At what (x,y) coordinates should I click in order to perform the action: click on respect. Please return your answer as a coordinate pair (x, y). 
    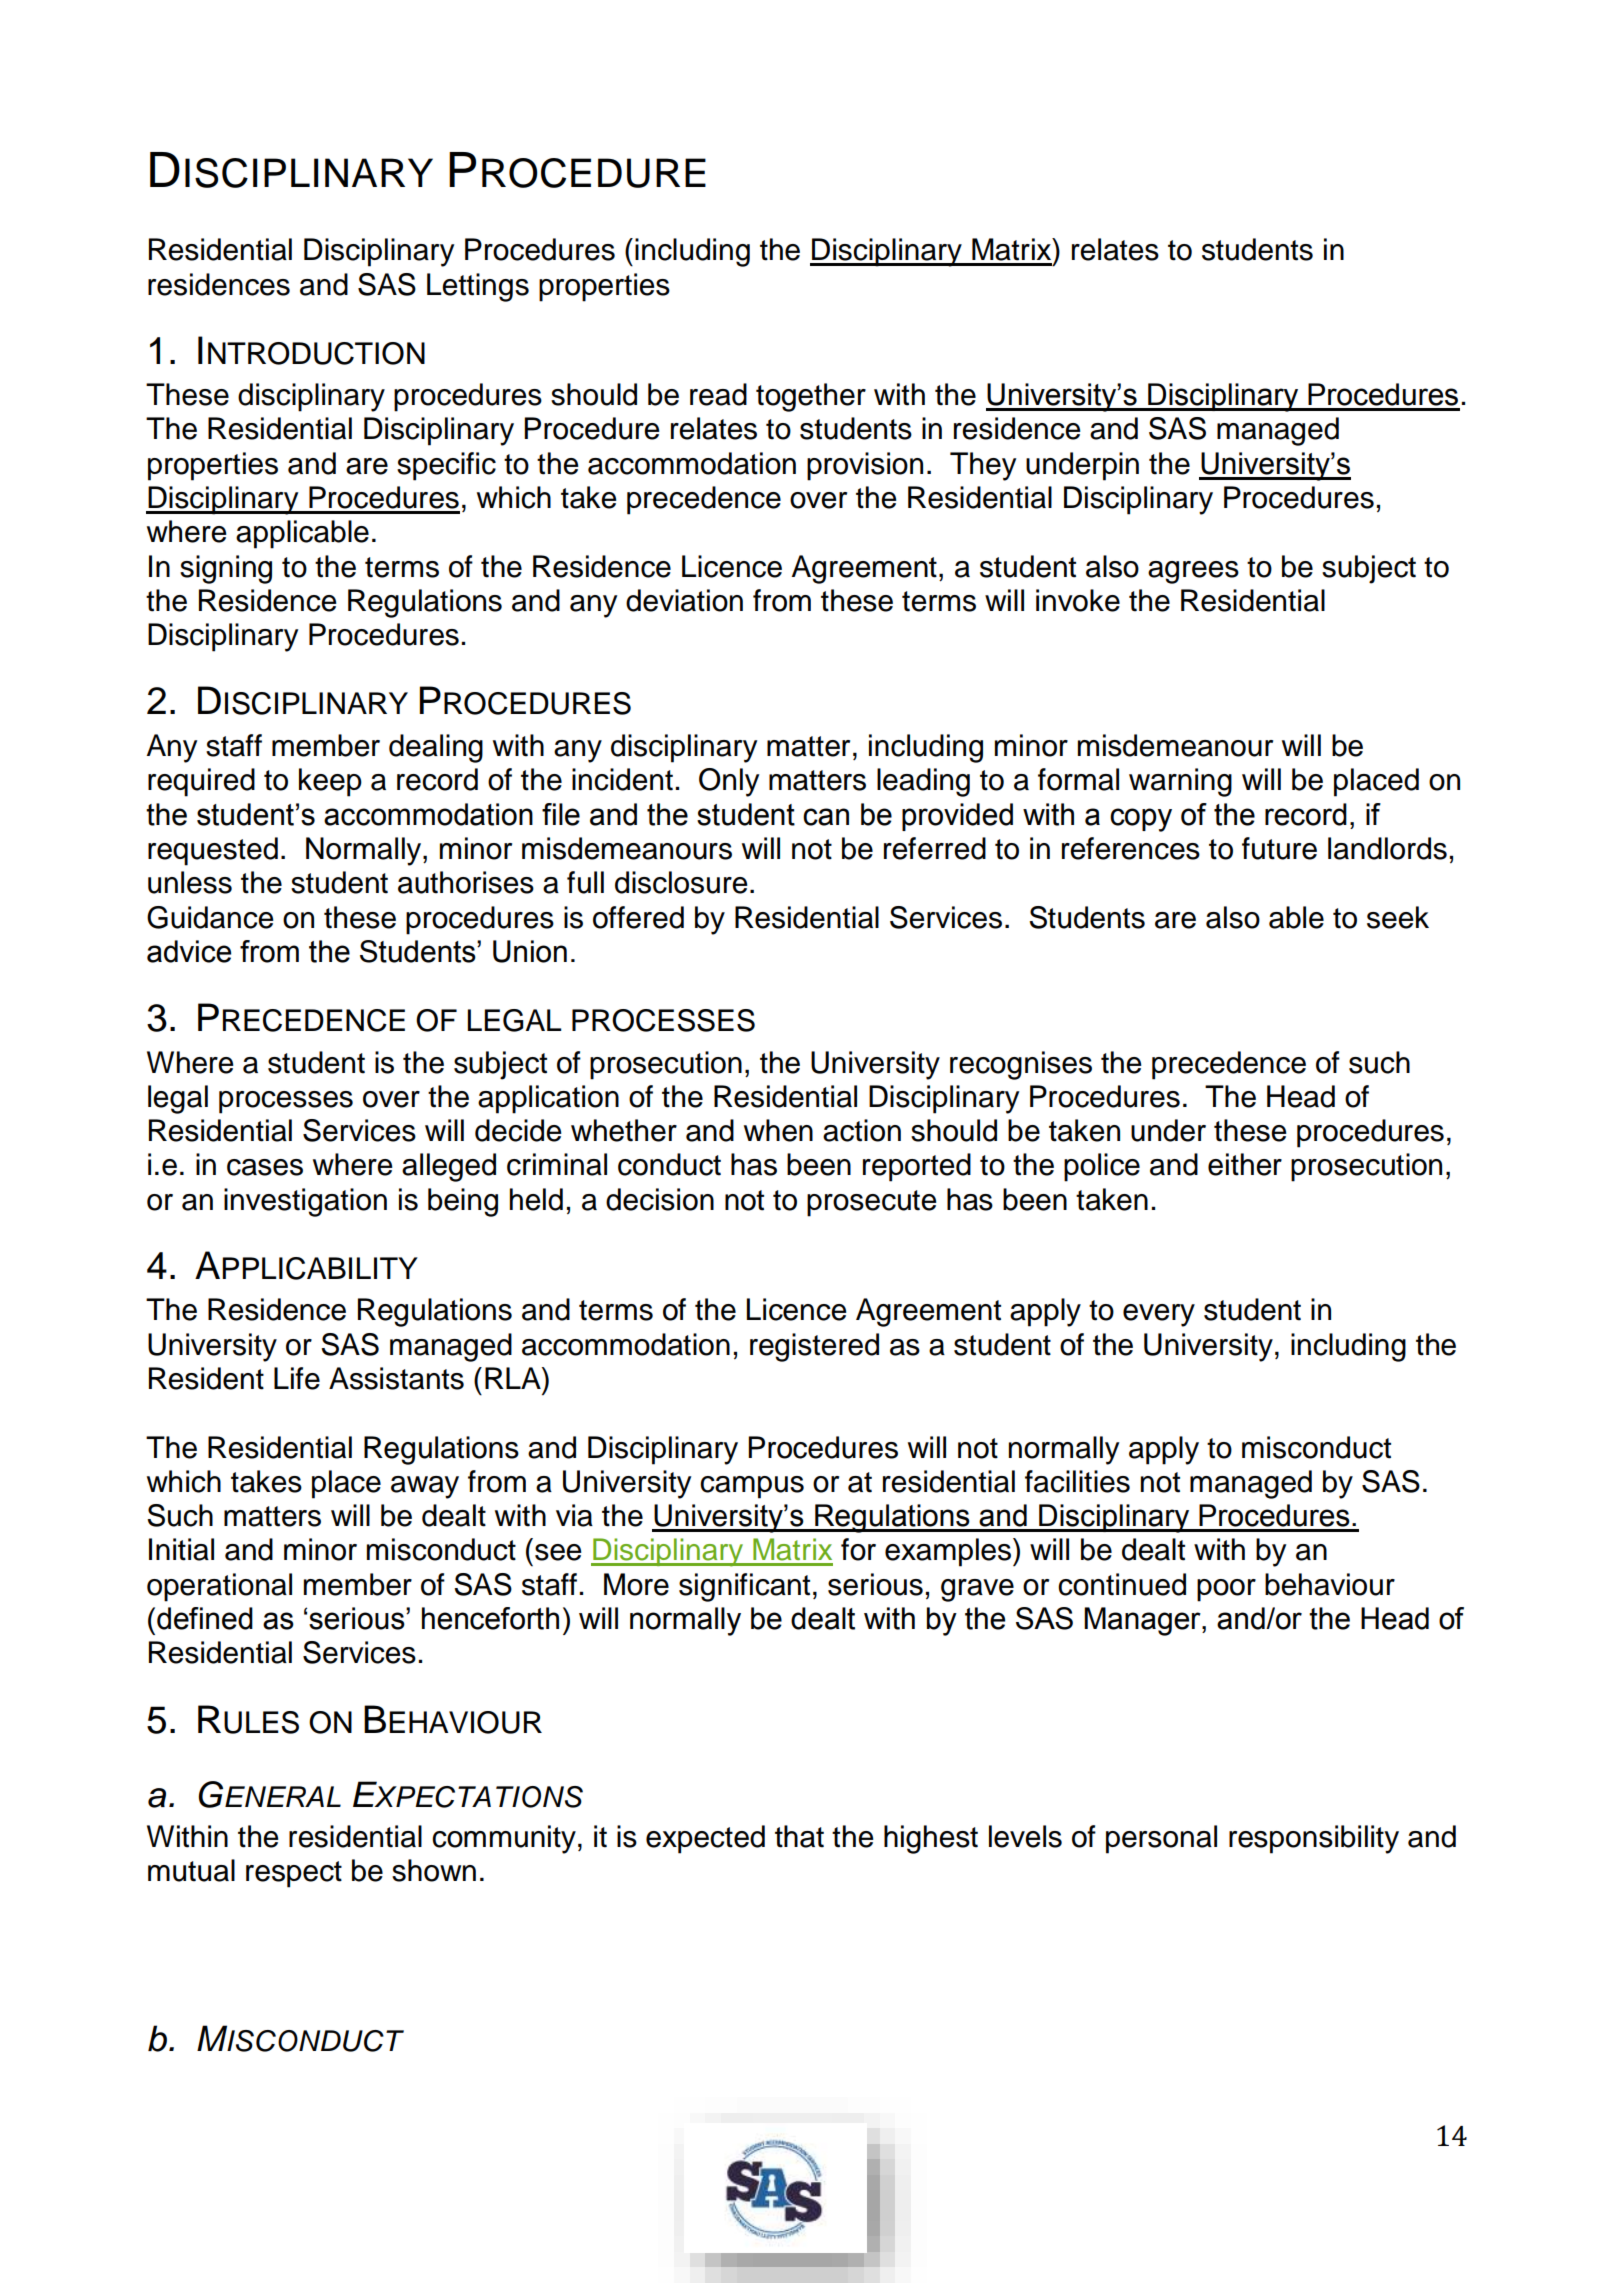
    Looking at the image, I should click on (294, 1874).
